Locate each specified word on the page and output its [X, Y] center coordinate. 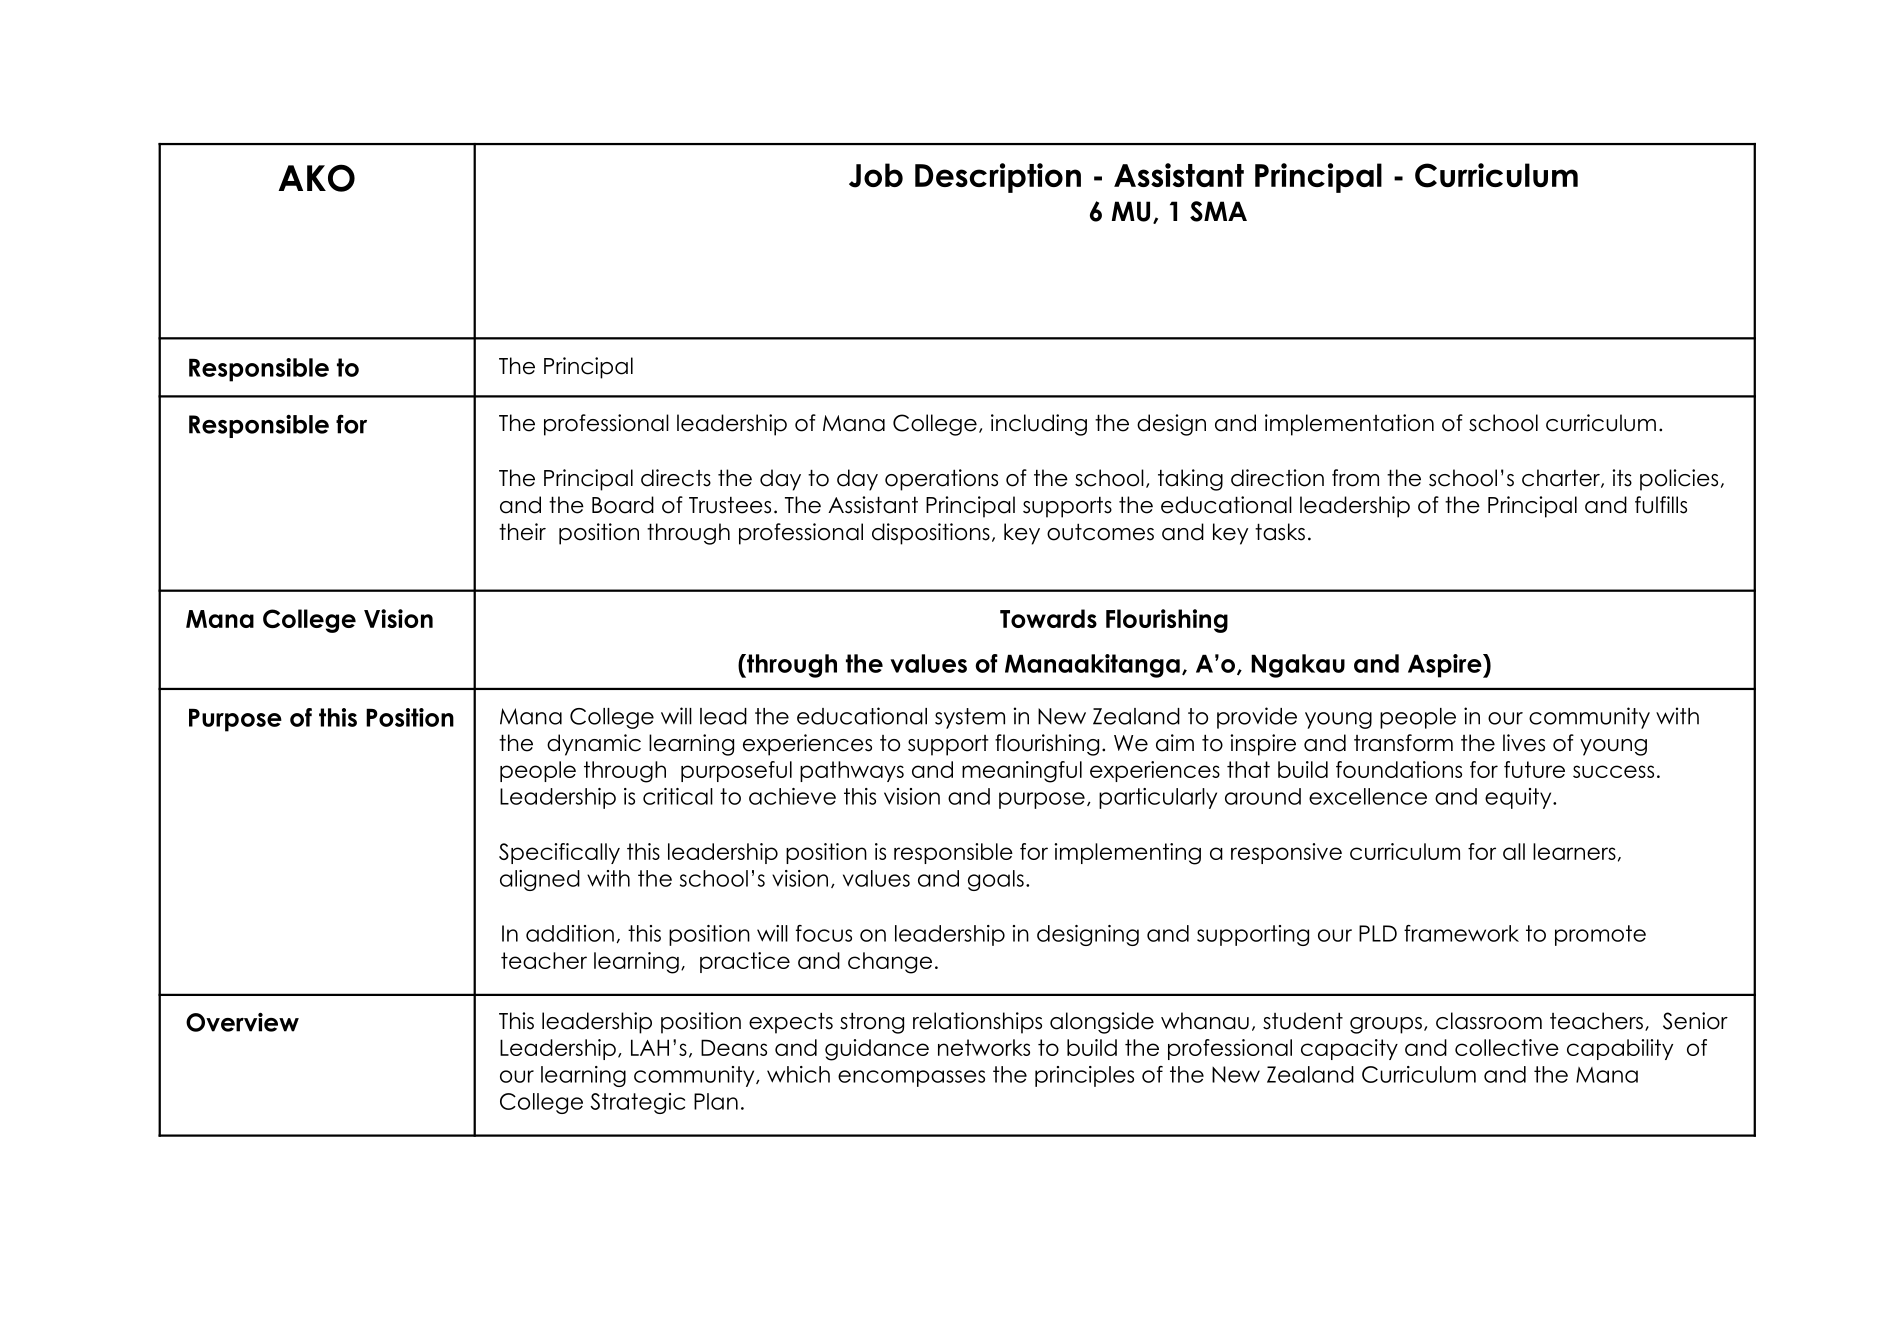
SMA [1218, 211]
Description [998, 178]
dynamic [594, 745]
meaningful [1022, 772]
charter [1562, 478]
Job [876, 175]
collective [1507, 1047]
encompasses [911, 1078]
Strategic [637, 1103]
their [522, 532]
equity [1519, 798]
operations [941, 480]
